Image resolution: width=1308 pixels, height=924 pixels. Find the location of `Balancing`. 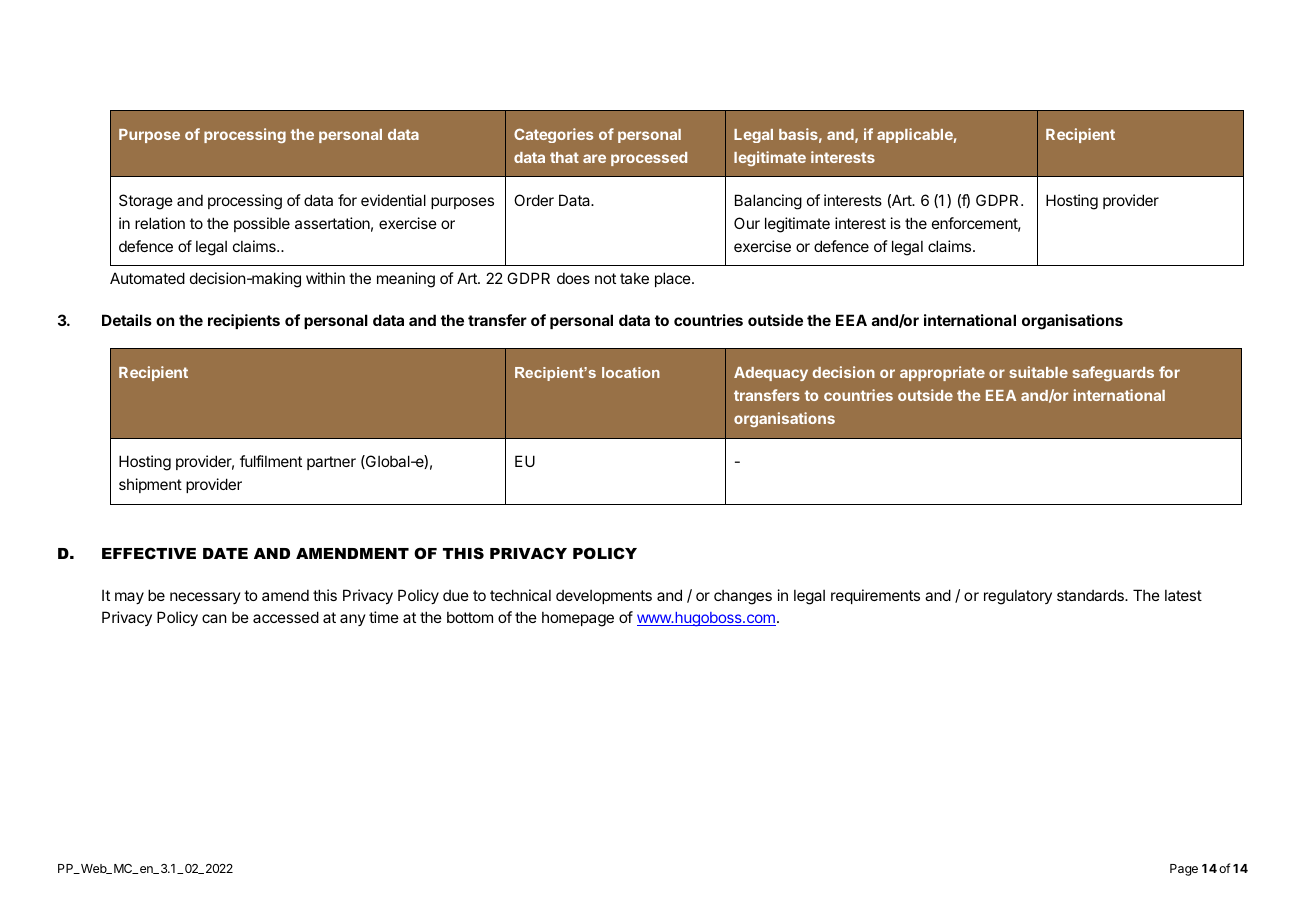

Balancing is located at coordinates (768, 202).
